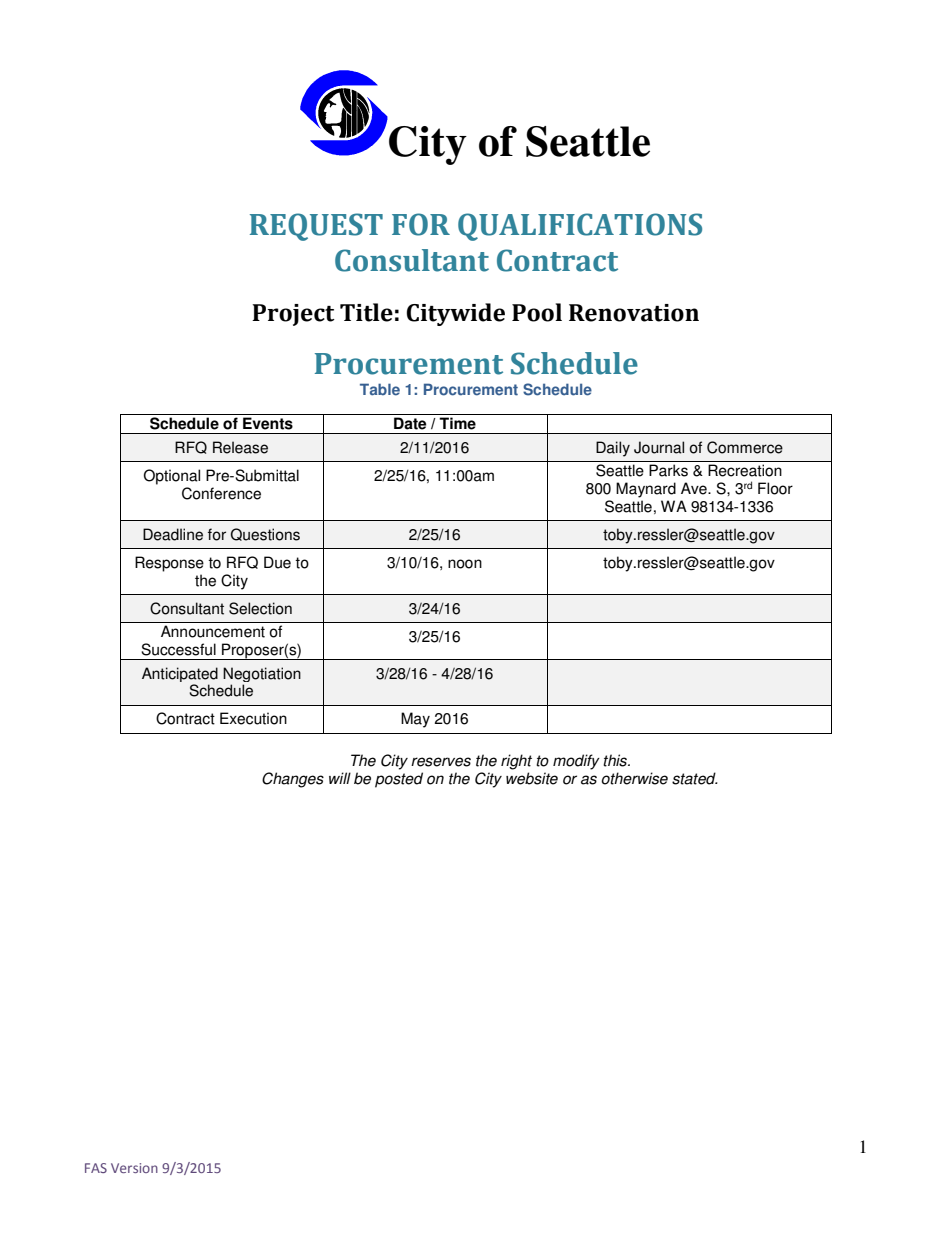 The width and height of the screenshot is (952, 1233). What do you see at coordinates (134, 1168) in the screenshot?
I see `Version` at bounding box center [134, 1168].
